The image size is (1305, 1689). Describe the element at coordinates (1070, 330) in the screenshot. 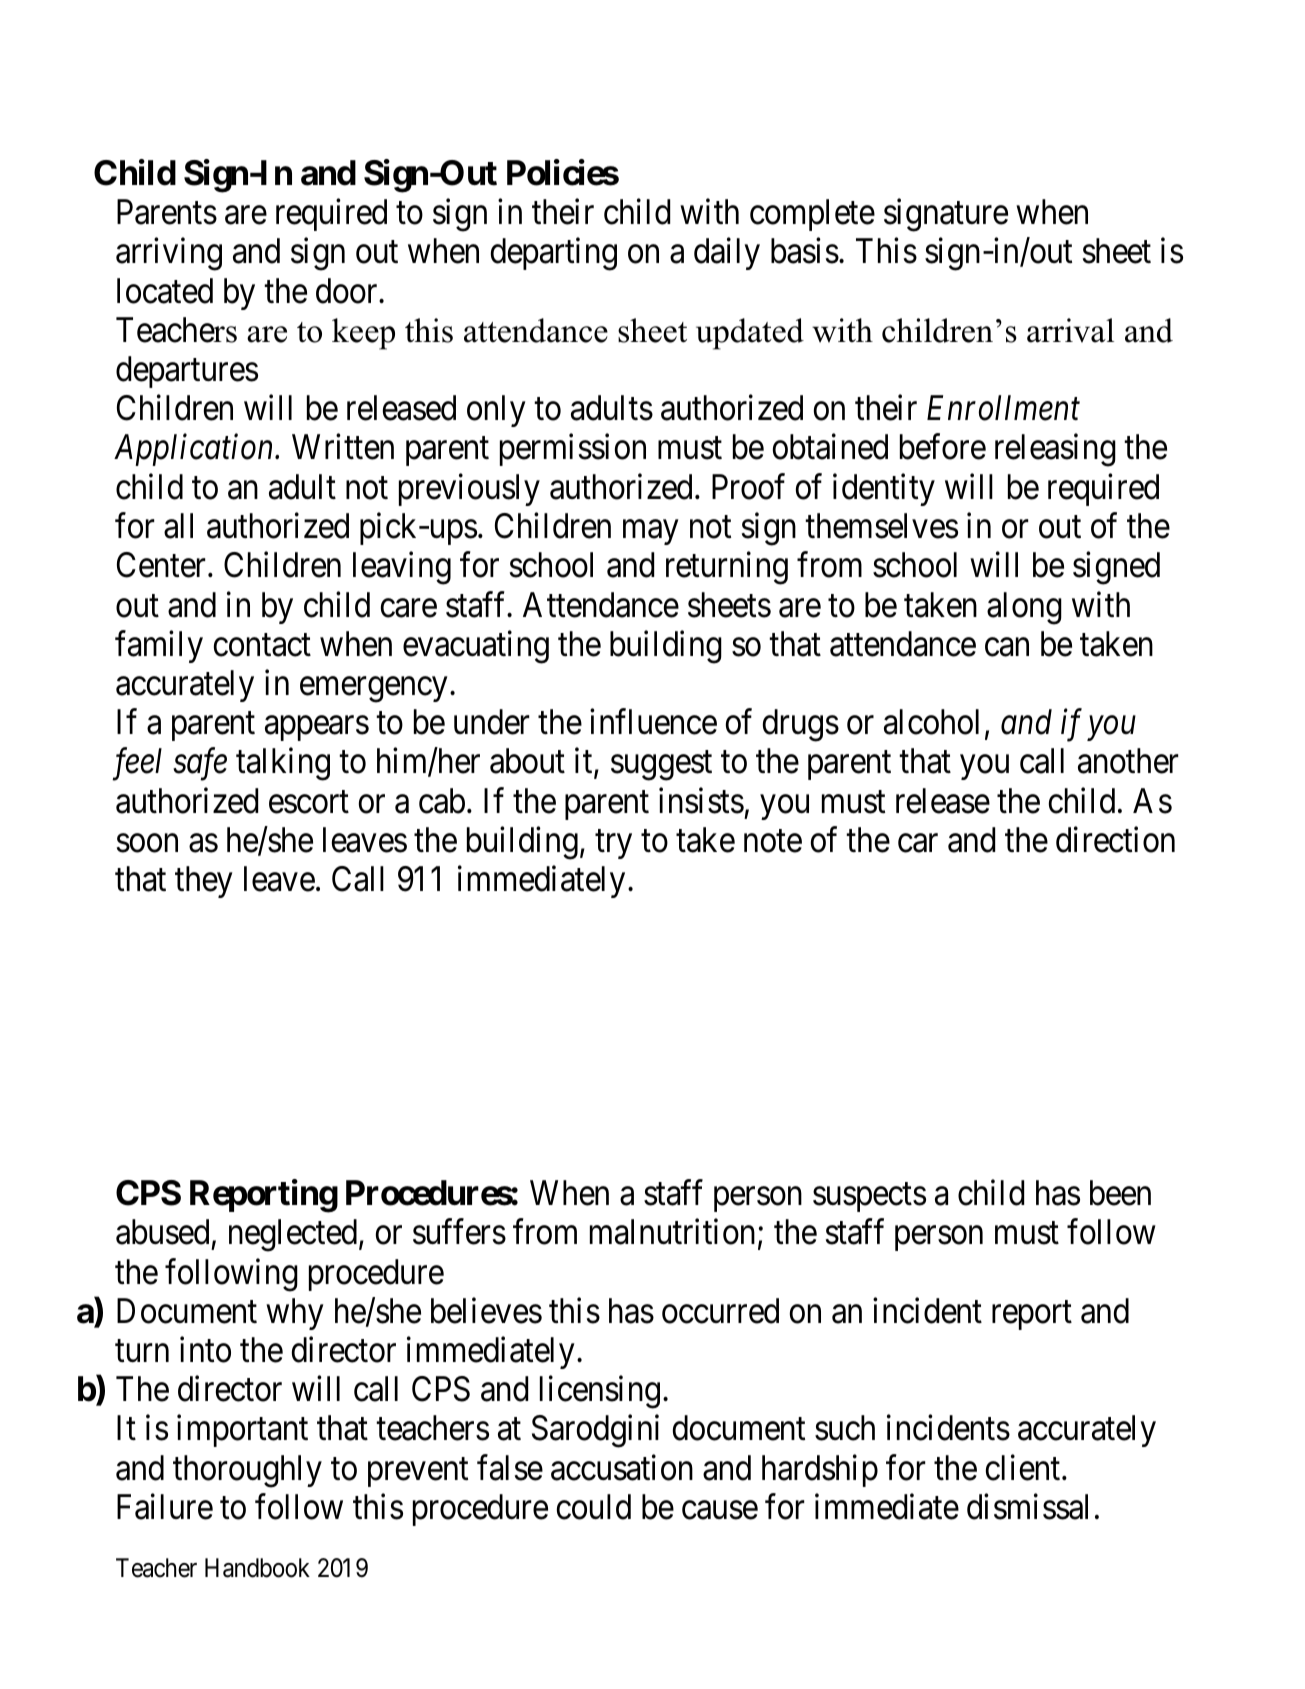

I see `arrival` at that location.
